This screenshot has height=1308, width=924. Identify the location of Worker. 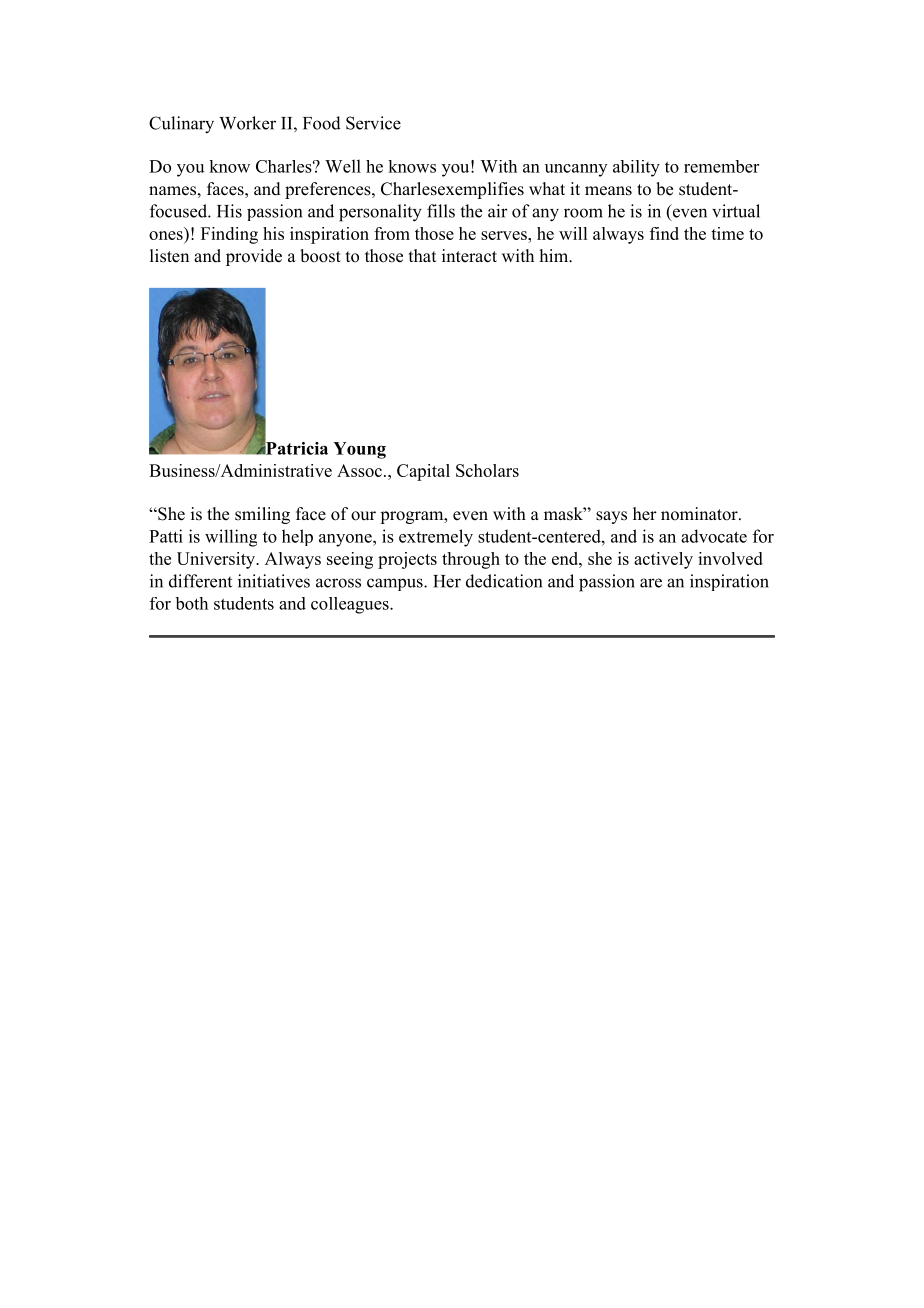
(247, 123).
